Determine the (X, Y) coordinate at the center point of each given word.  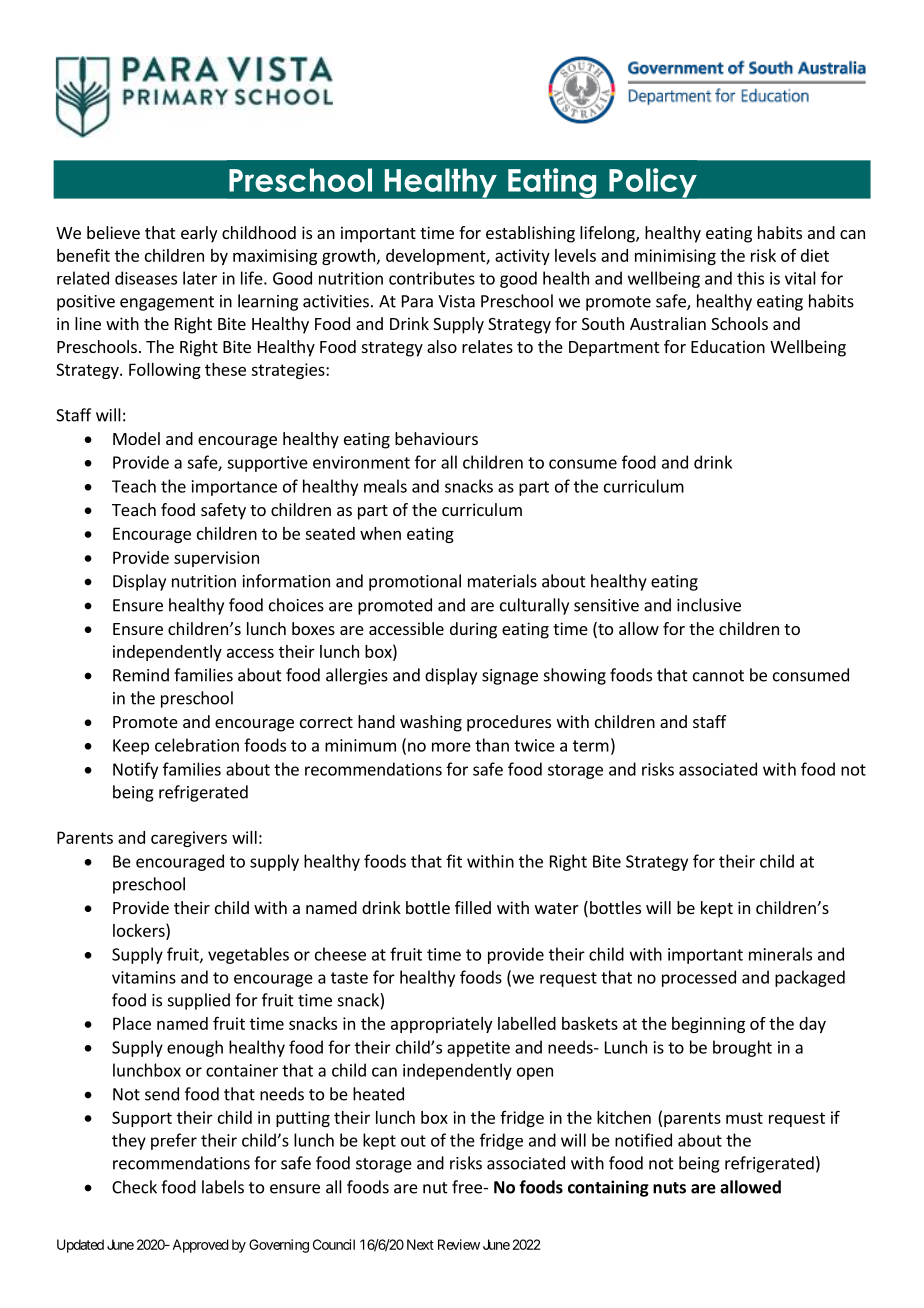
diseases (146, 278)
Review (459, 1244)
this (750, 278)
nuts (669, 1188)
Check (134, 1187)
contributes (432, 278)
